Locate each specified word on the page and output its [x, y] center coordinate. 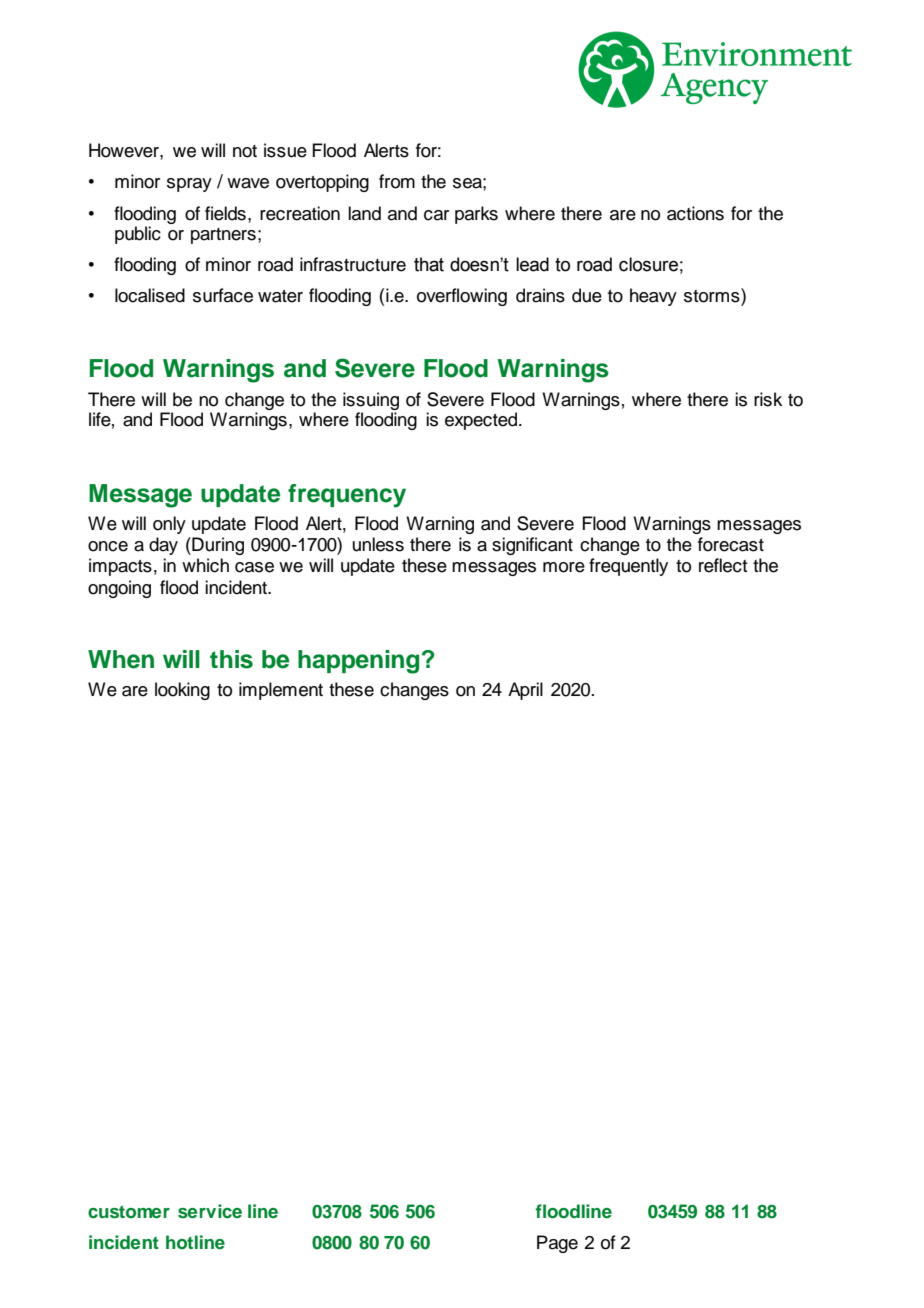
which [205, 565]
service [210, 1211]
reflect [723, 565]
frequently [628, 567]
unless [378, 544]
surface [223, 295]
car [436, 215]
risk [768, 399]
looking [182, 691]
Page [557, 1244]
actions [695, 213]
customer [129, 1212]
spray [189, 185]
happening [358, 662]
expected [482, 421]
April [525, 691]
